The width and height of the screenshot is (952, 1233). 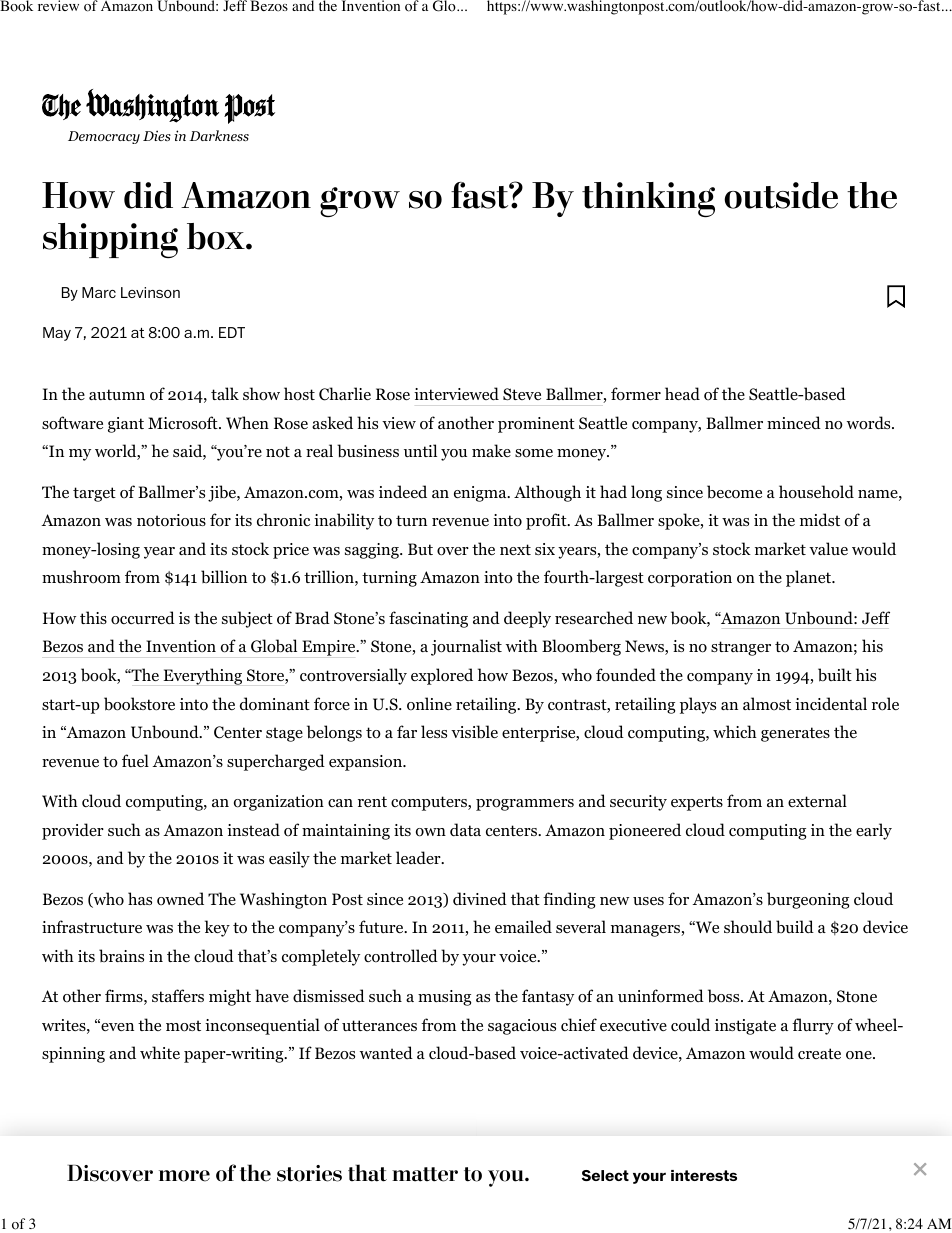 What do you see at coordinates (425, 1174) in the screenshot?
I see `matter` at bounding box center [425, 1174].
